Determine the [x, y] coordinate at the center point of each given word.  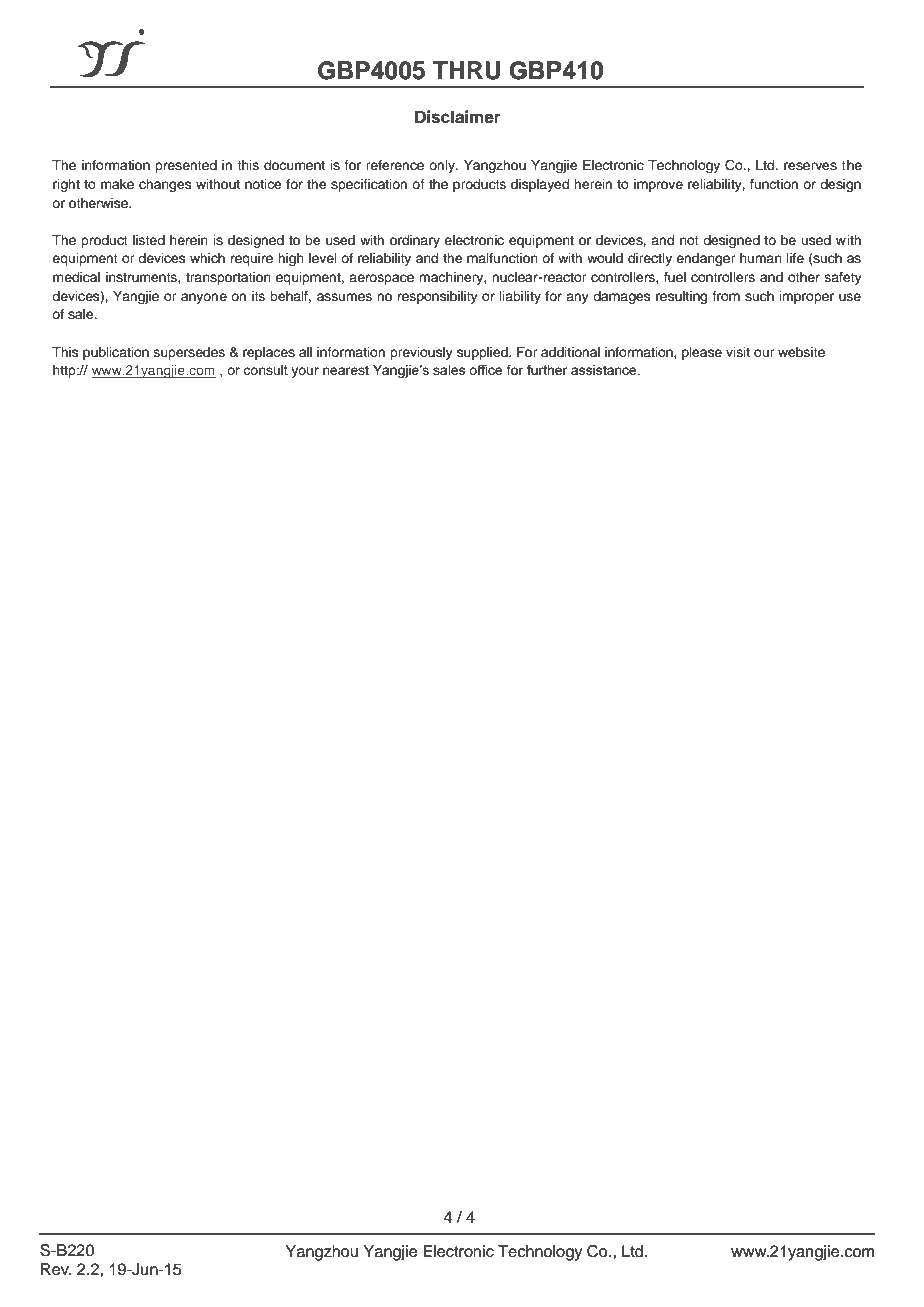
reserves [810, 166]
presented [186, 166]
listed [149, 240]
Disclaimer [457, 117]
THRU [467, 70]
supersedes [189, 353]
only [443, 166]
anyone [204, 298]
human [761, 258]
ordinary [415, 241]
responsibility [438, 297]
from [726, 296]
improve [658, 185]
